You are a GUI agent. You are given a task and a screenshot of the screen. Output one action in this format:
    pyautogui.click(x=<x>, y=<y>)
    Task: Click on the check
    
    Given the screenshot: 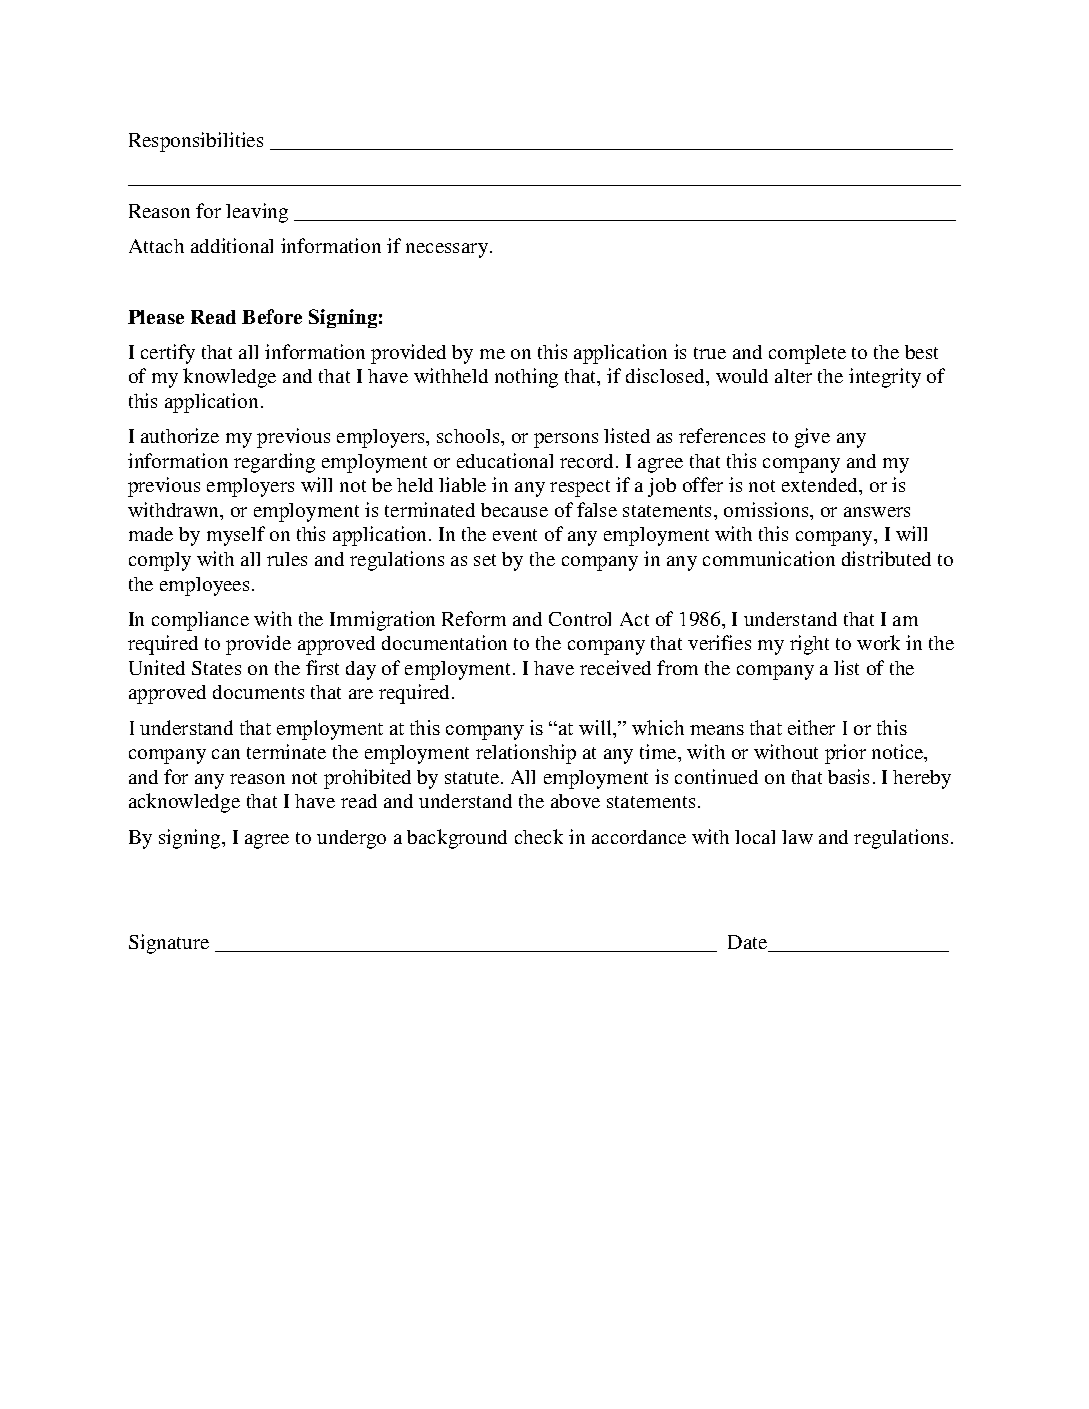 What is the action you would take?
    pyautogui.click(x=539, y=836)
